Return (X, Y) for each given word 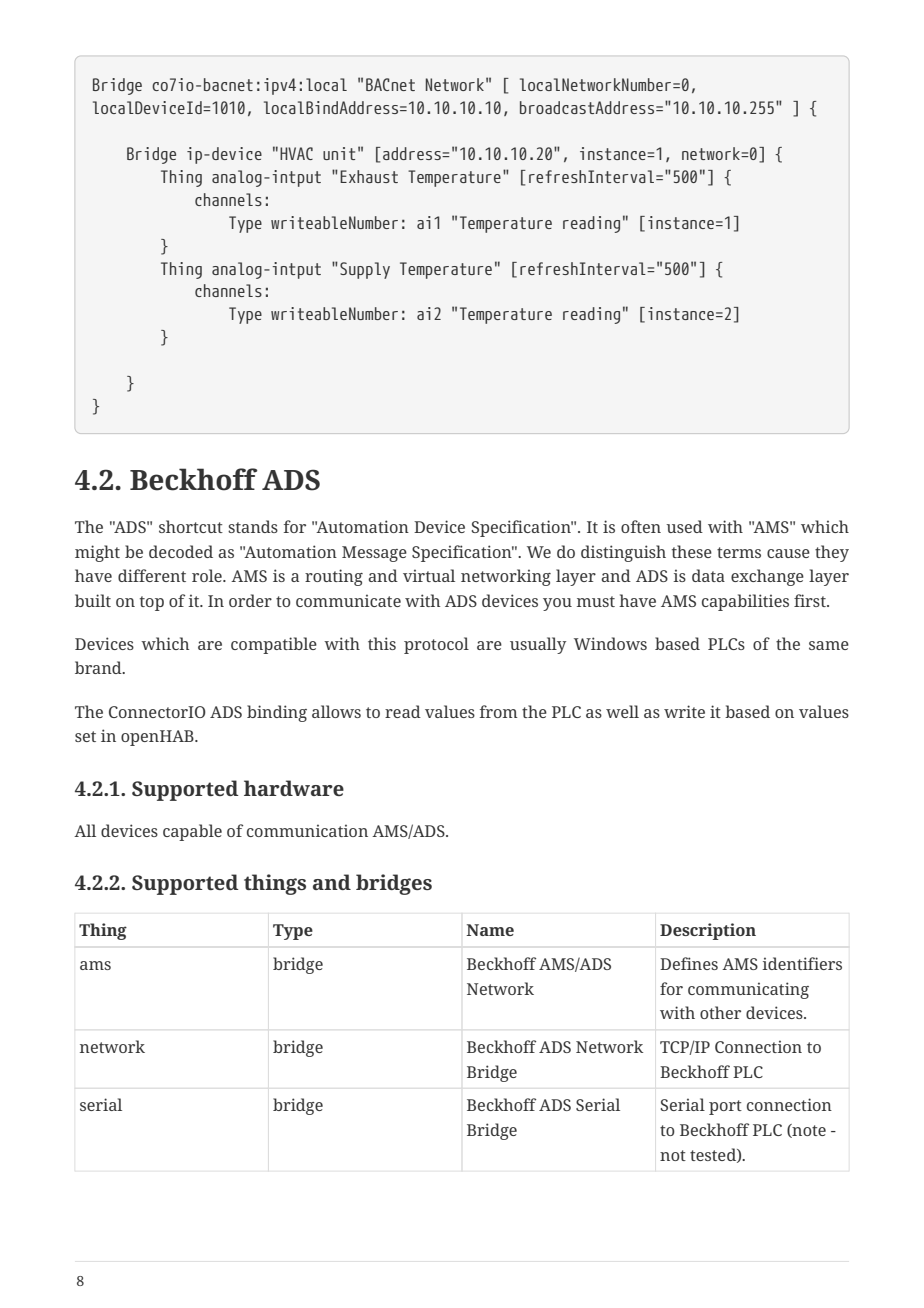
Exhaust (369, 176)
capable (192, 832)
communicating (748, 990)
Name (490, 930)
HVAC (296, 153)
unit (339, 153)
